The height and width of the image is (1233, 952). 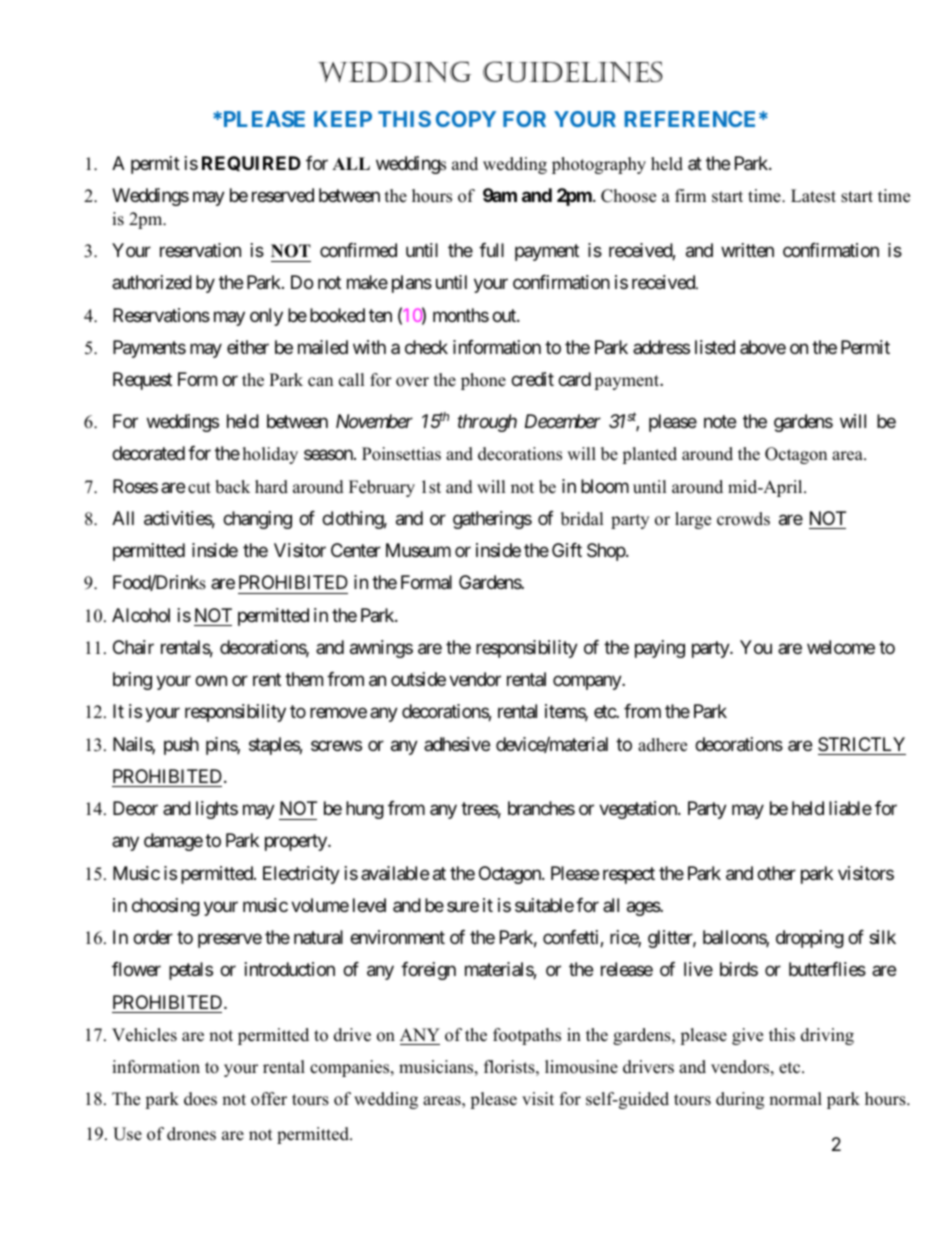 I want to click on Alcohol, so click(x=141, y=615).
